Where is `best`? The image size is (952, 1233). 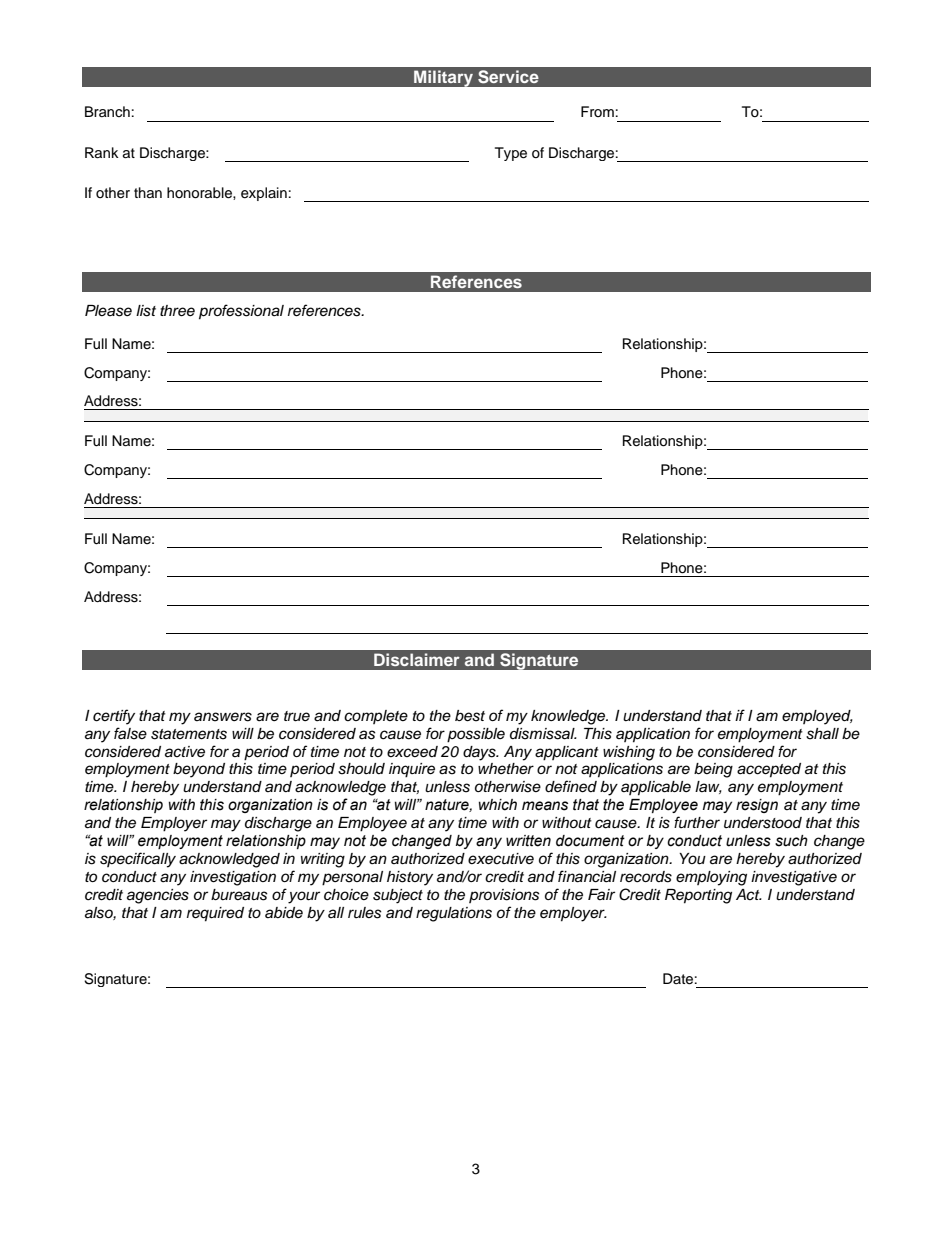
best is located at coordinates (470, 716).
